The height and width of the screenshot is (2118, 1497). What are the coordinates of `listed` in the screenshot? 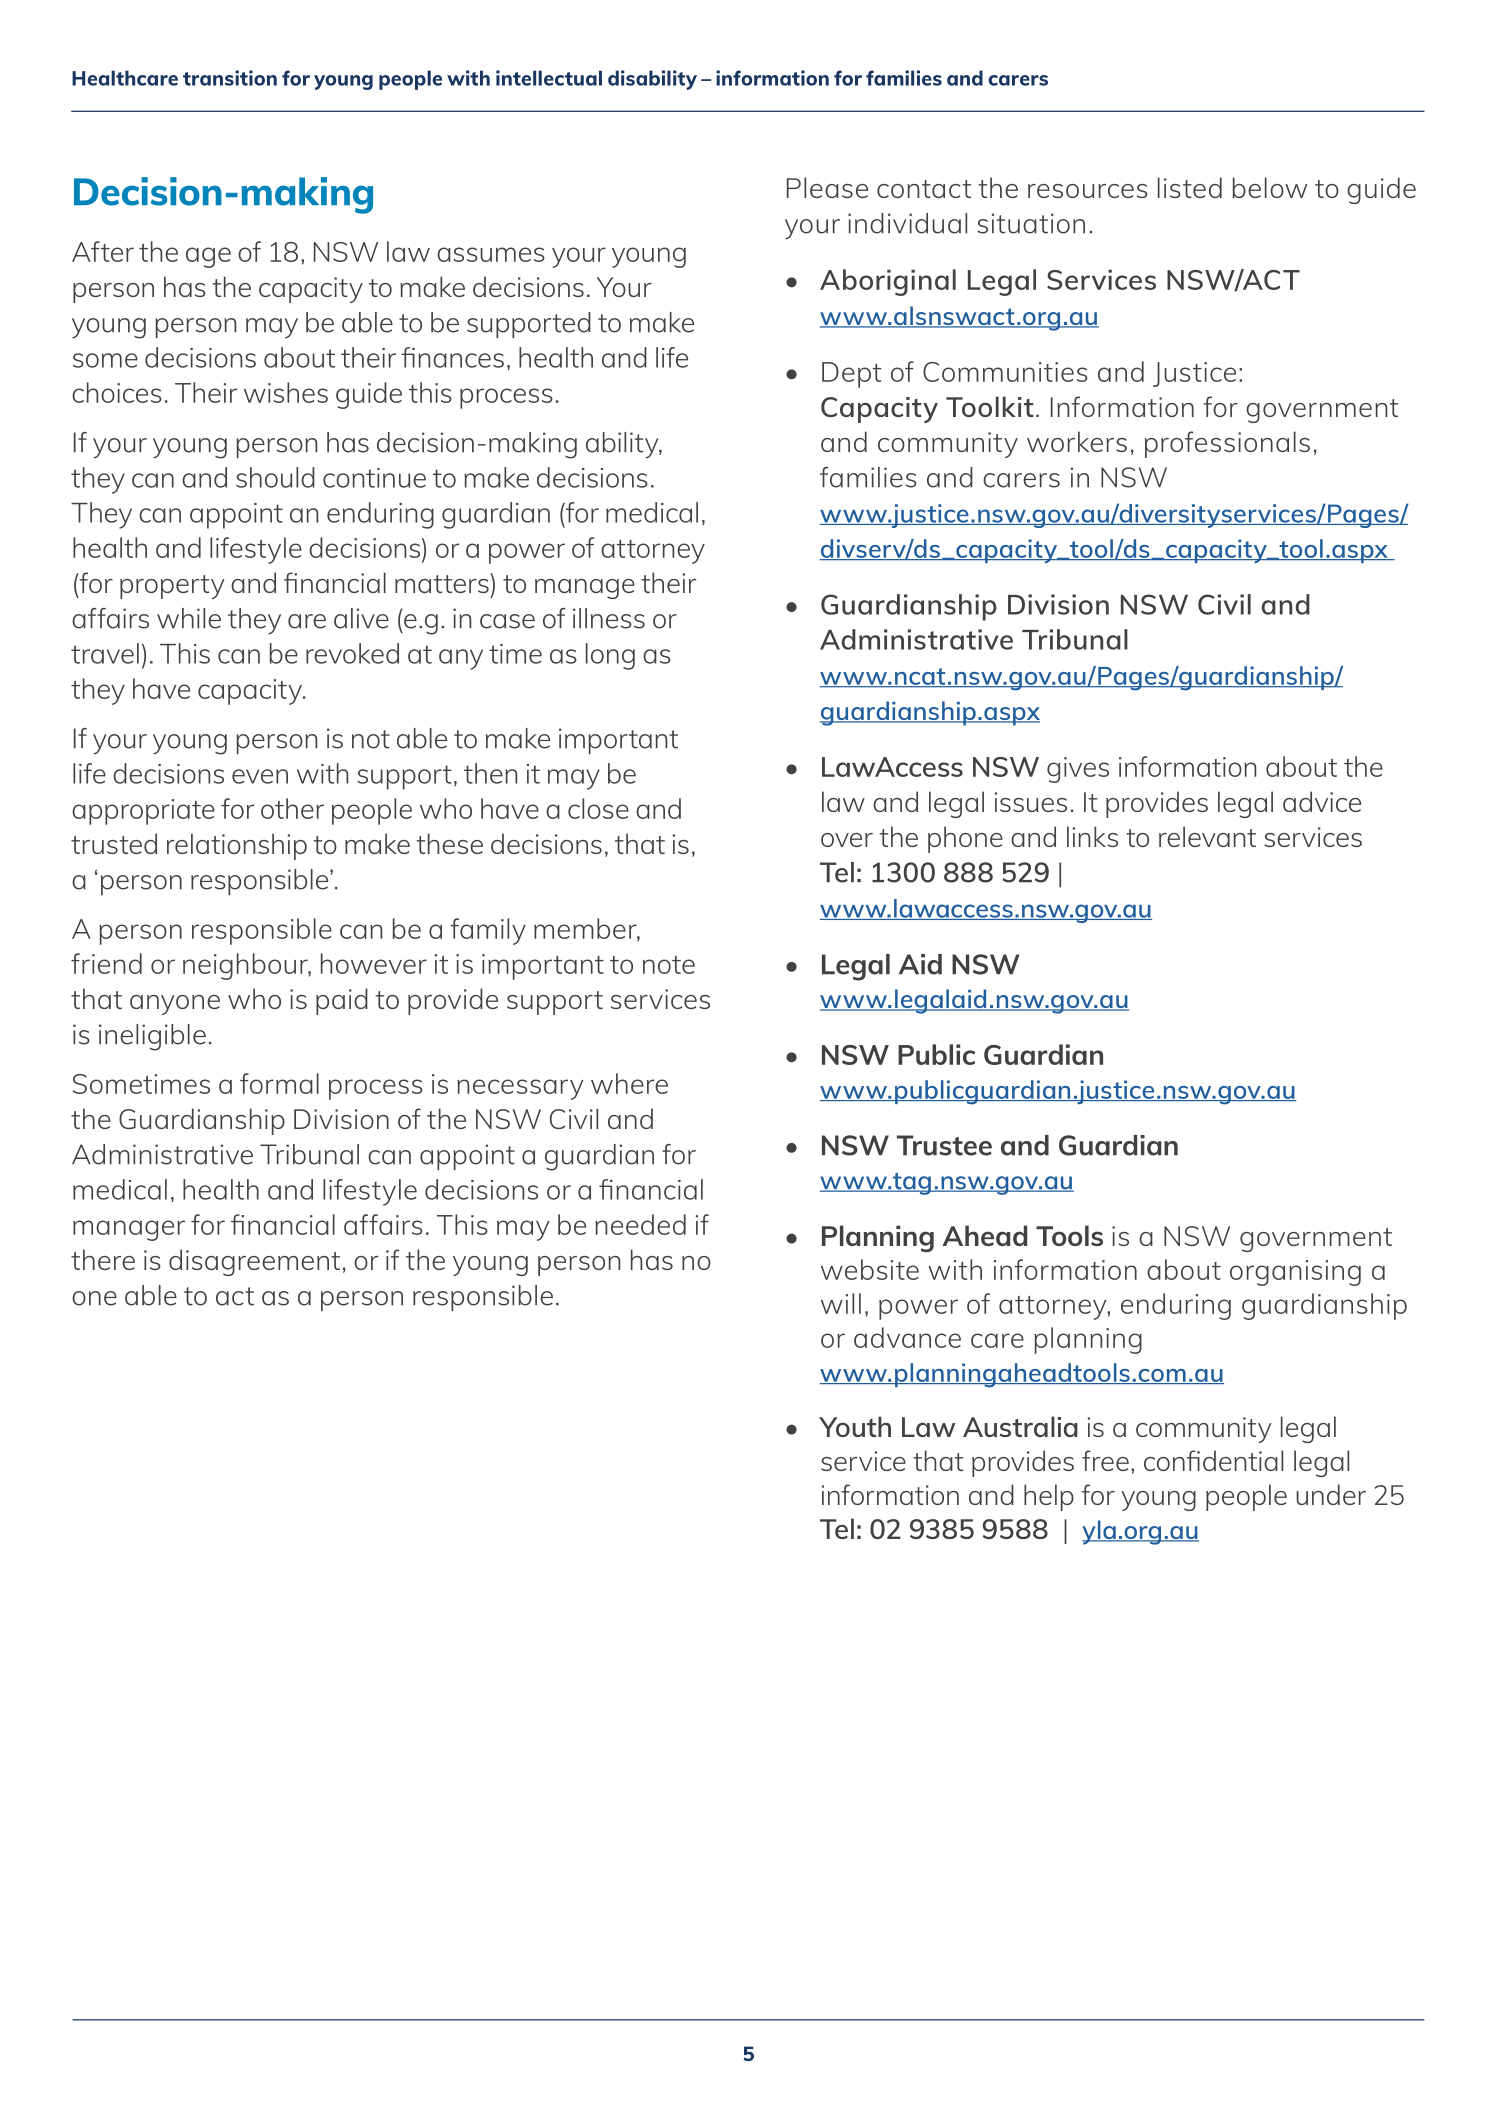 It's located at (1190, 187).
